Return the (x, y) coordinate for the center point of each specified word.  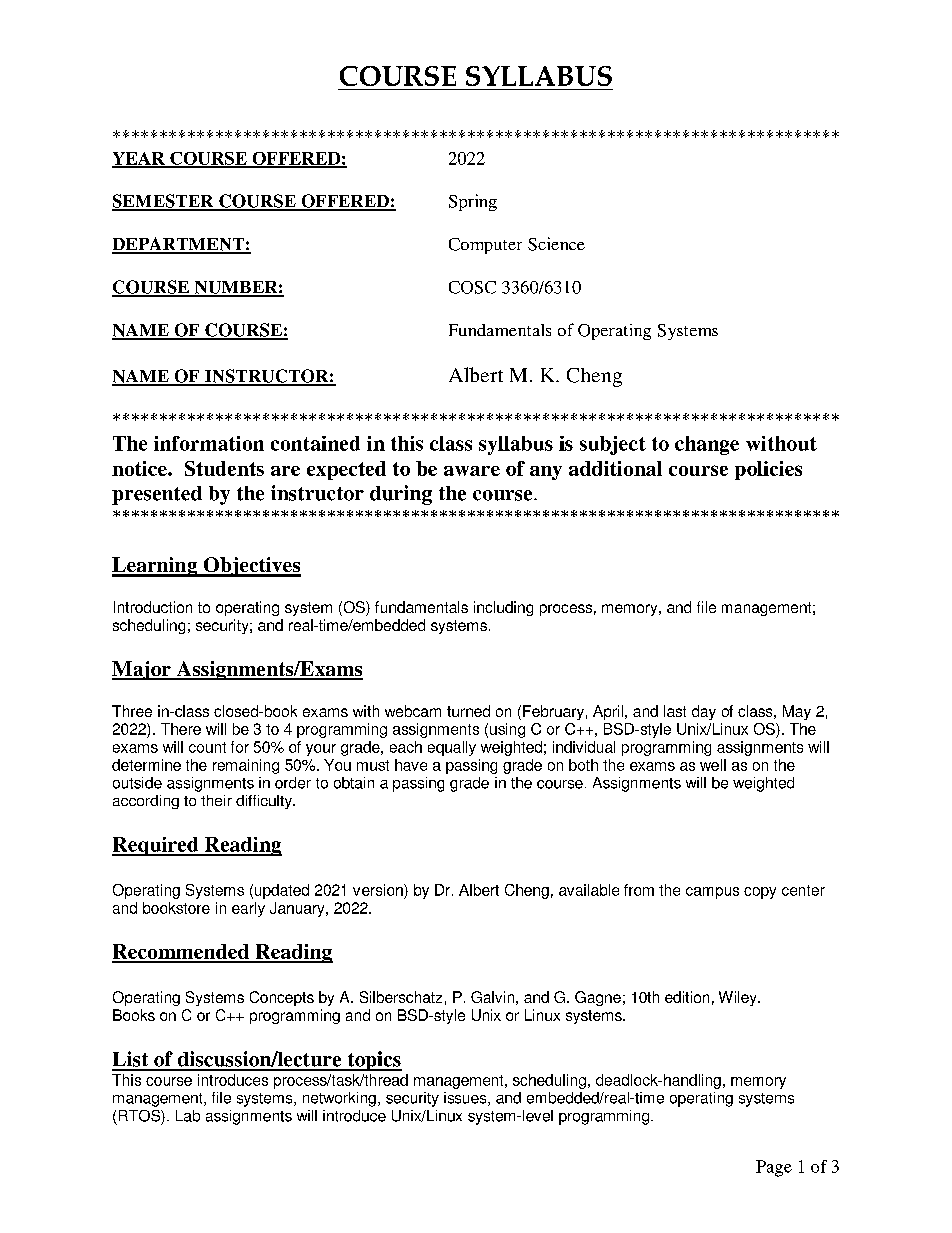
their (216, 800)
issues (466, 1099)
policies (768, 470)
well (713, 765)
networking (339, 1099)
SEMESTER (164, 202)
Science (556, 244)
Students (224, 468)
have (411, 765)
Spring (473, 202)
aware (472, 471)
